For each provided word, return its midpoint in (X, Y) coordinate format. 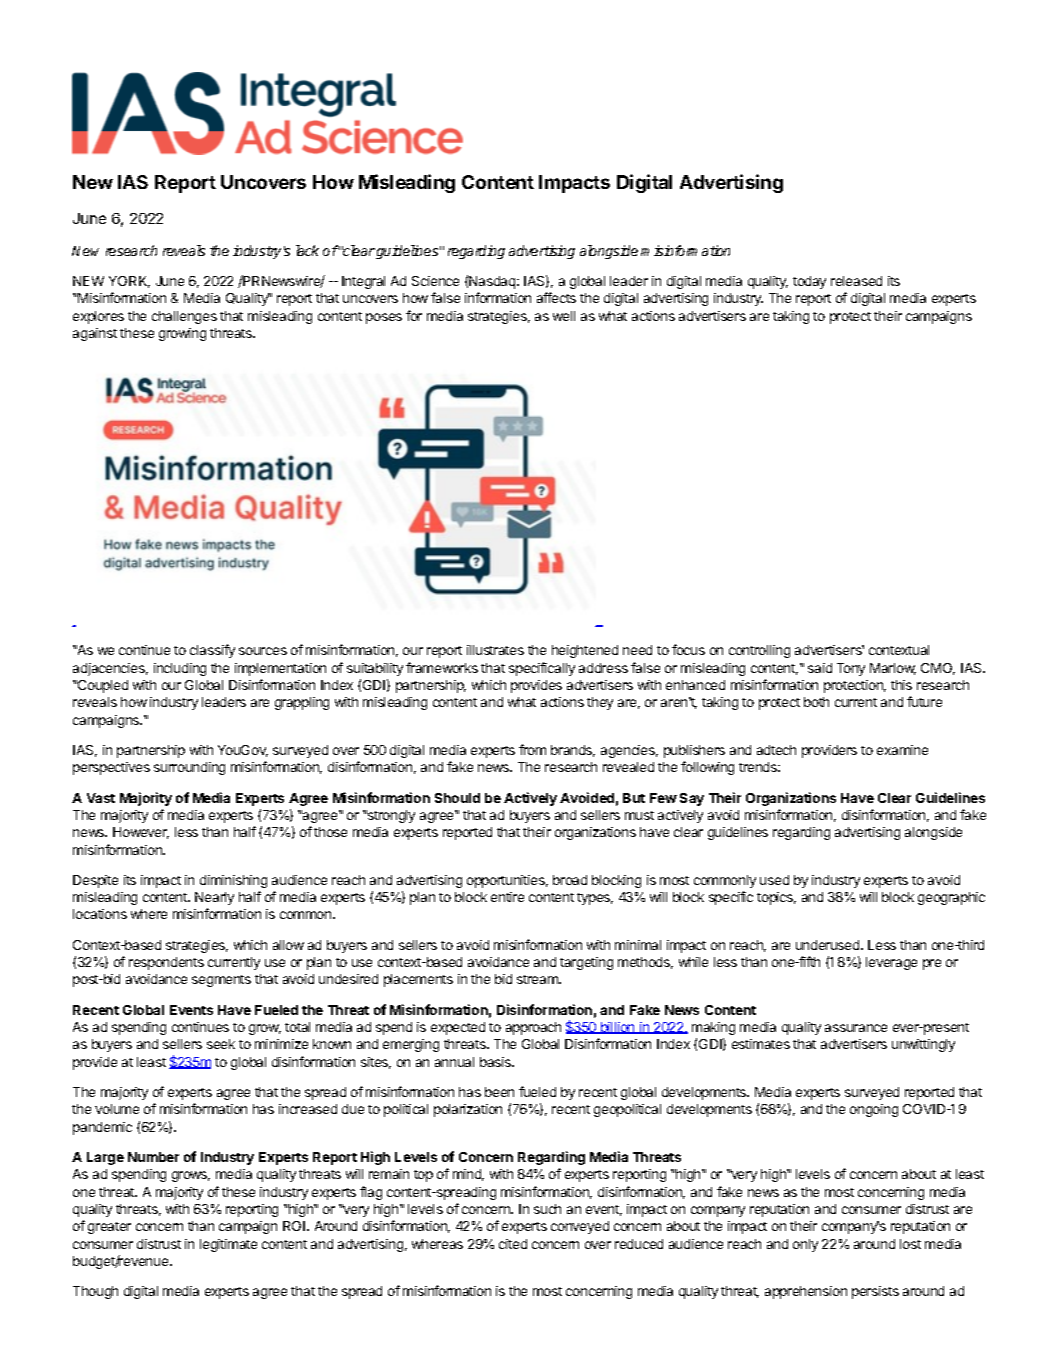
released (856, 281)
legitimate (228, 1245)
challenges (184, 317)
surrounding (189, 768)
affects (556, 297)
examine (902, 750)
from (532, 749)
